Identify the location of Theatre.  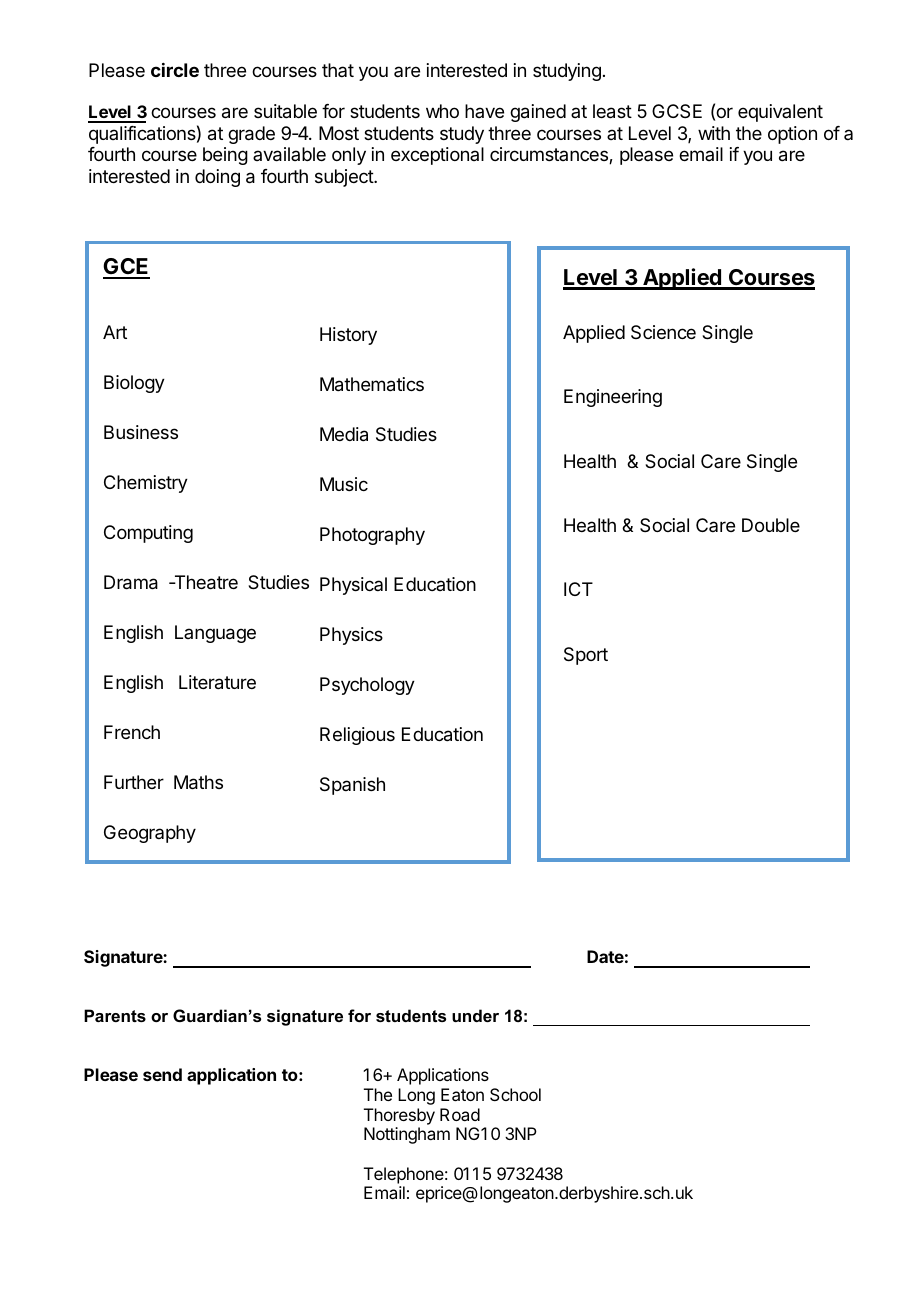
(205, 582).
